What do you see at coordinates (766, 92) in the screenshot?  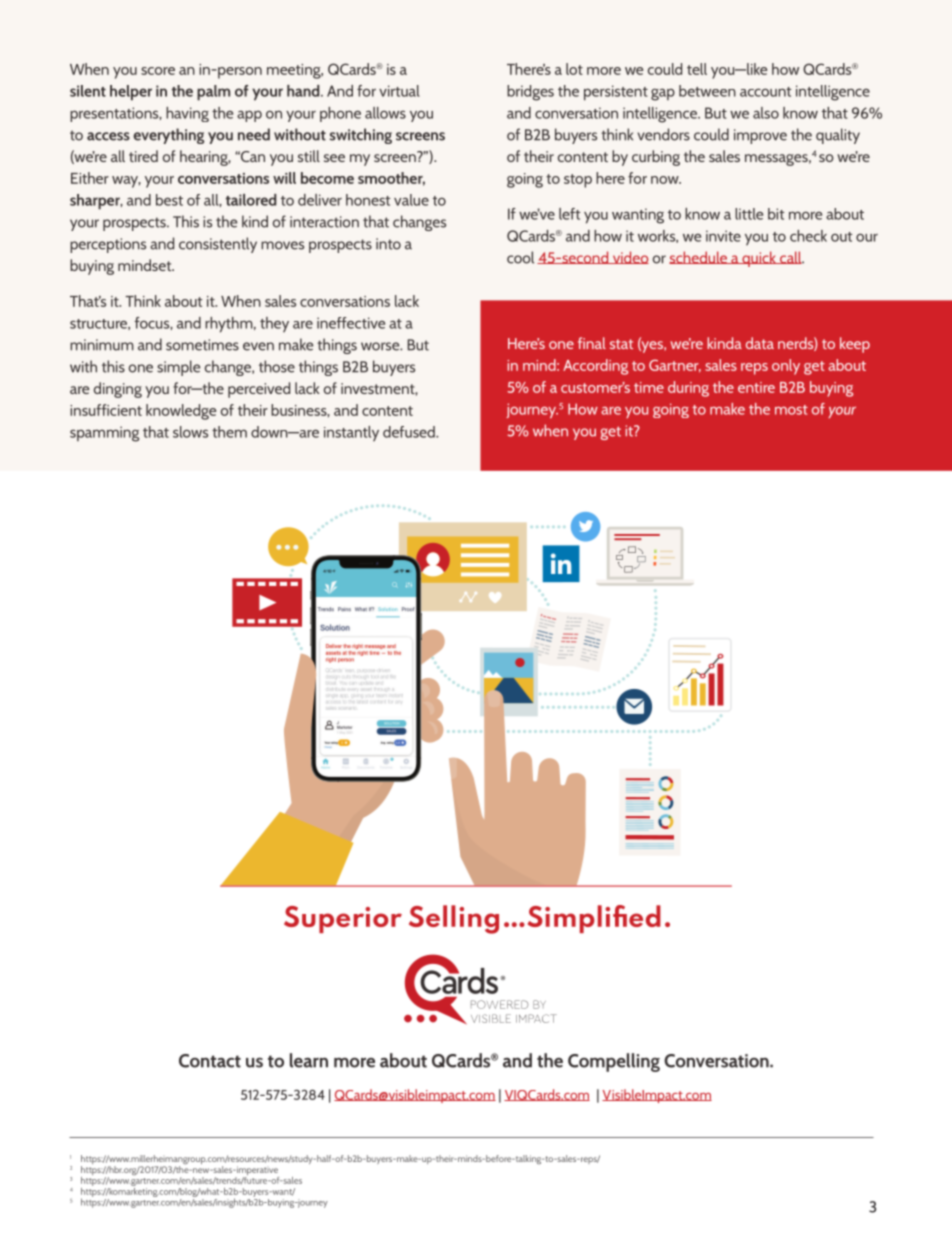 I see `account` at bounding box center [766, 92].
